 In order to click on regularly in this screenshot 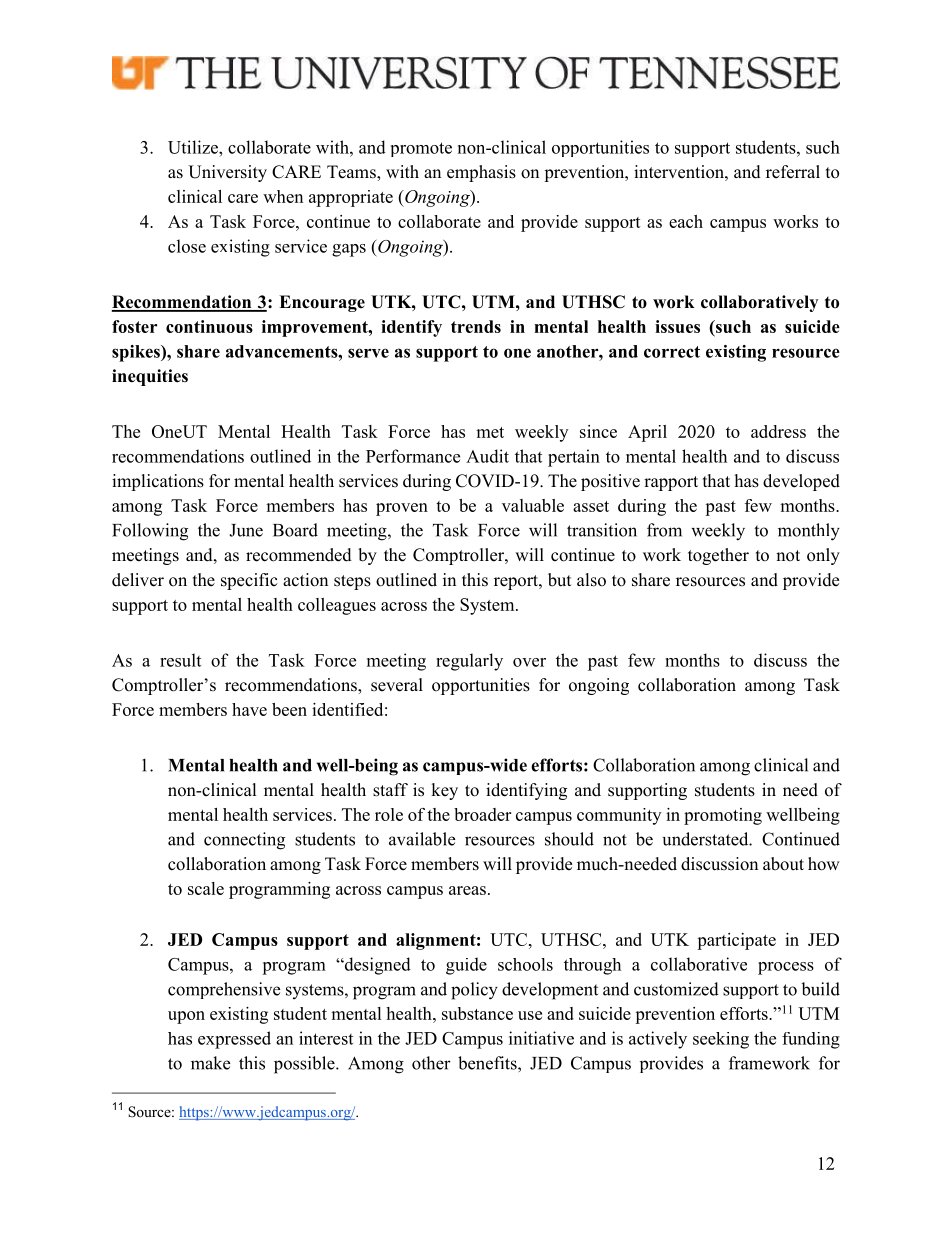, I will do `click(469, 662)`.
